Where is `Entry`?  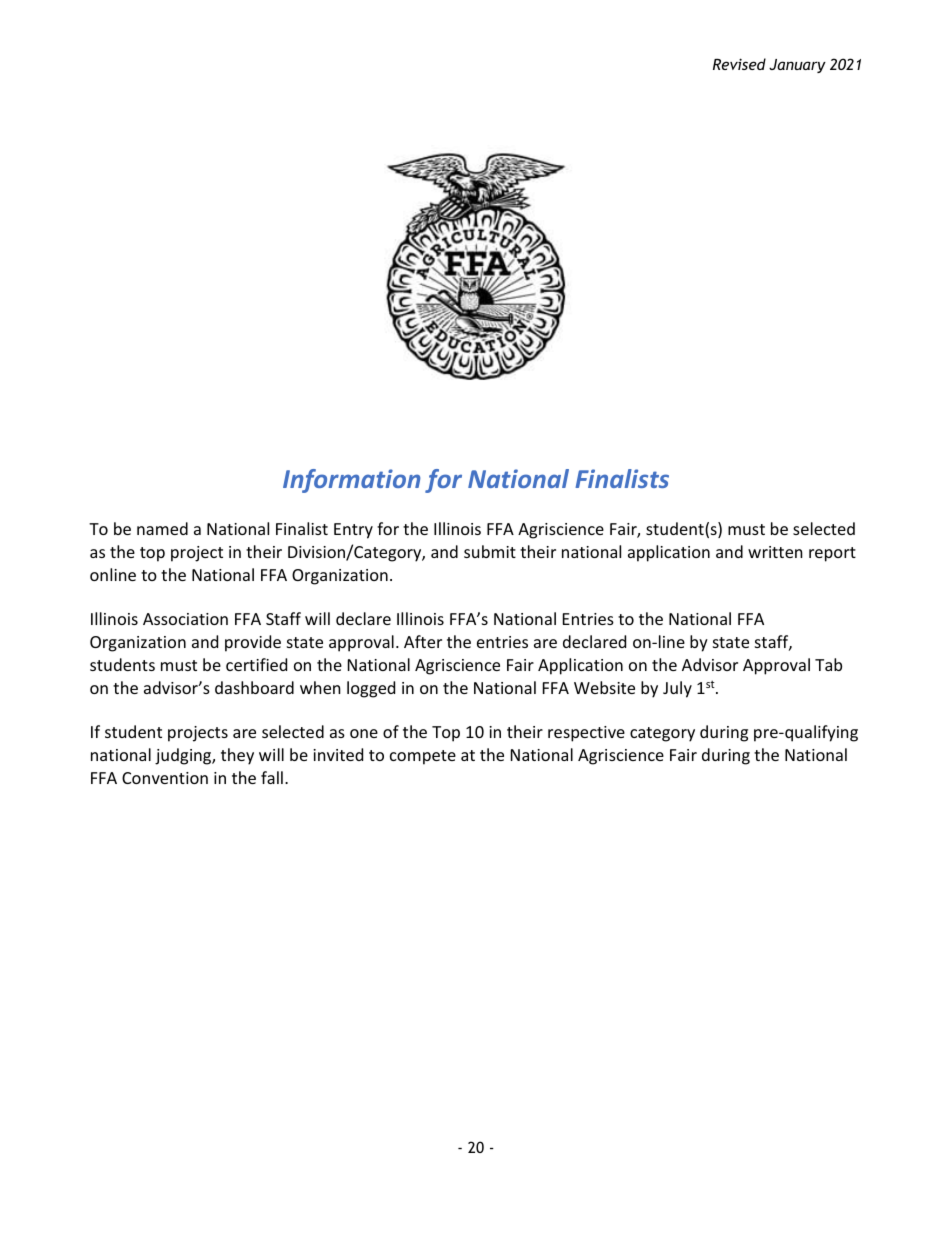 Entry is located at coordinates (353, 531).
